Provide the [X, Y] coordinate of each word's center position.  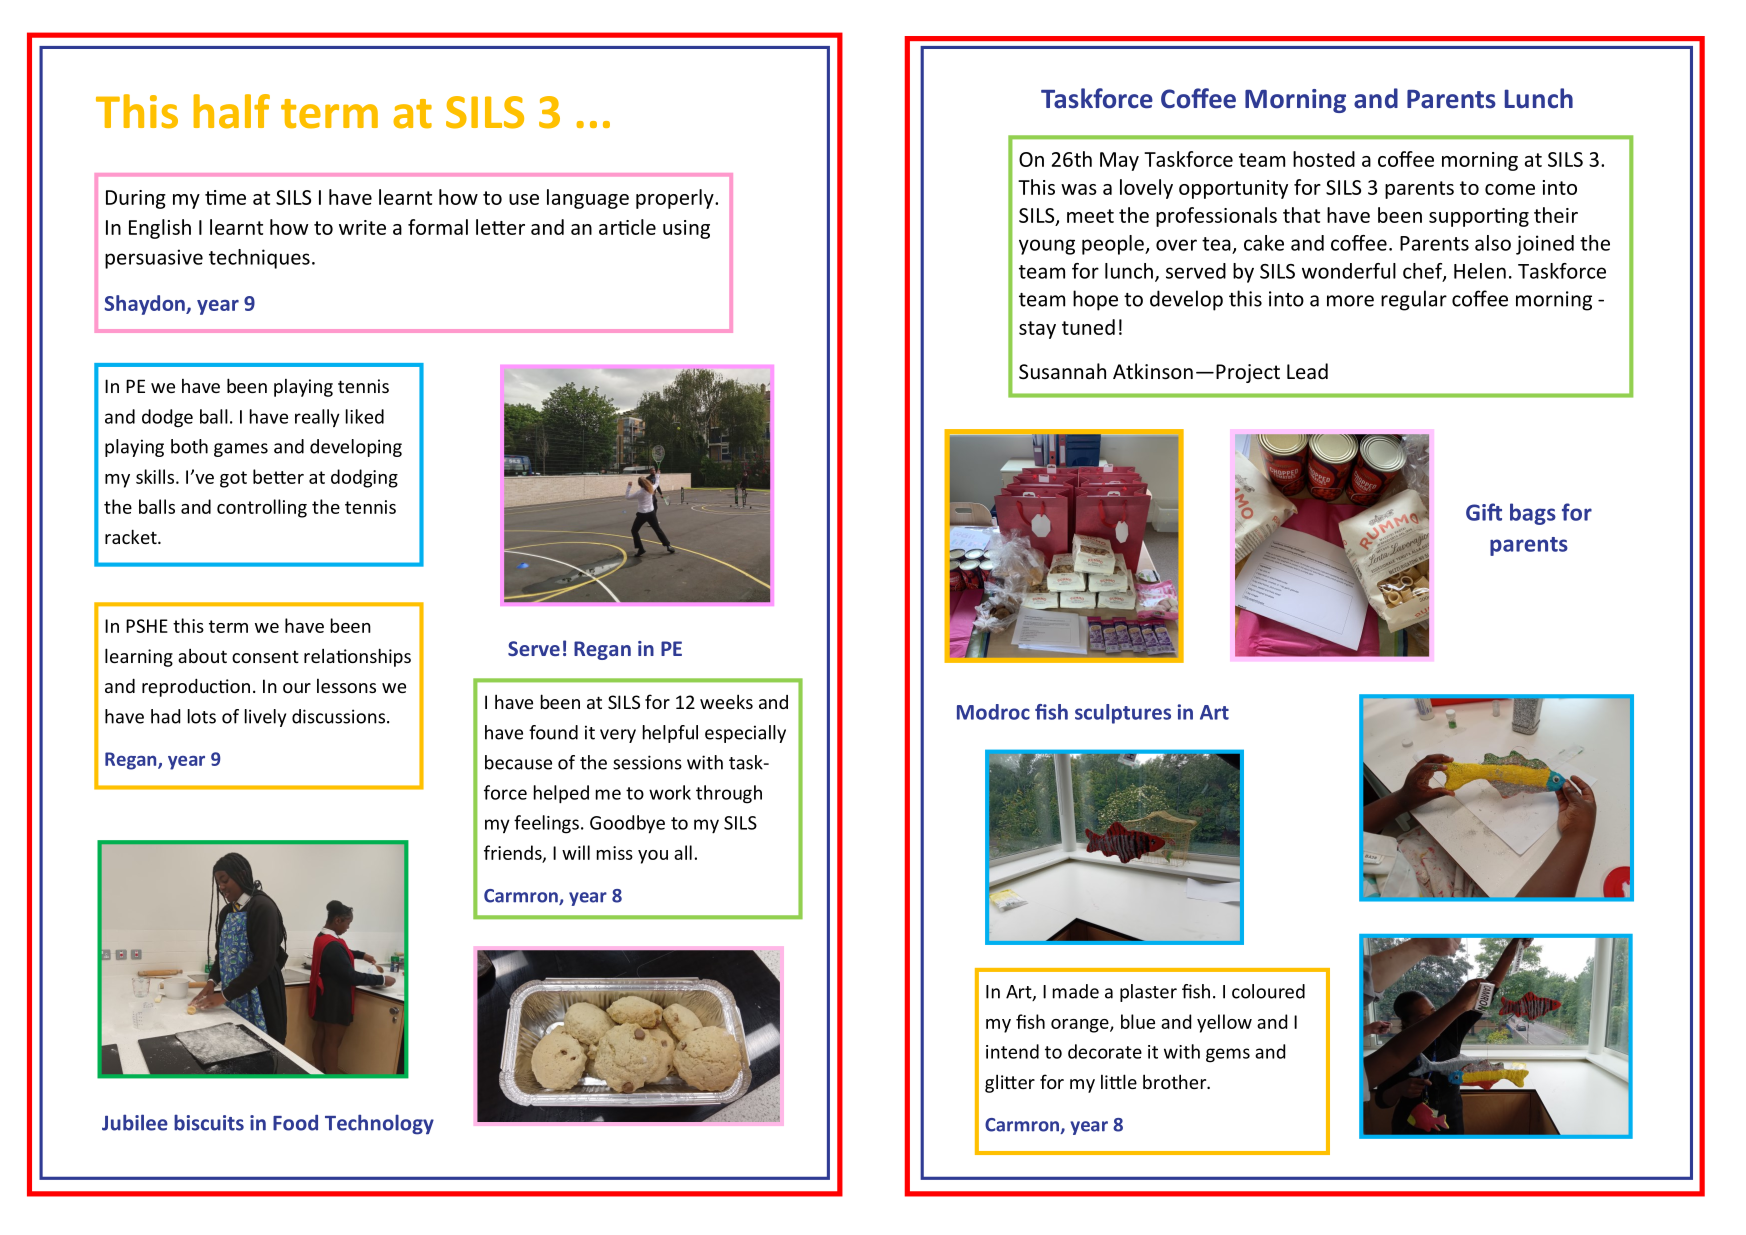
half [232, 111]
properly [676, 199]
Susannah [1062, 371]
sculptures [1123, 714]
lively [265, 718]
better [278, 476]
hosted [1324, 159]
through [729, 794]
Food [295, 1123]
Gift [1484, 512]
